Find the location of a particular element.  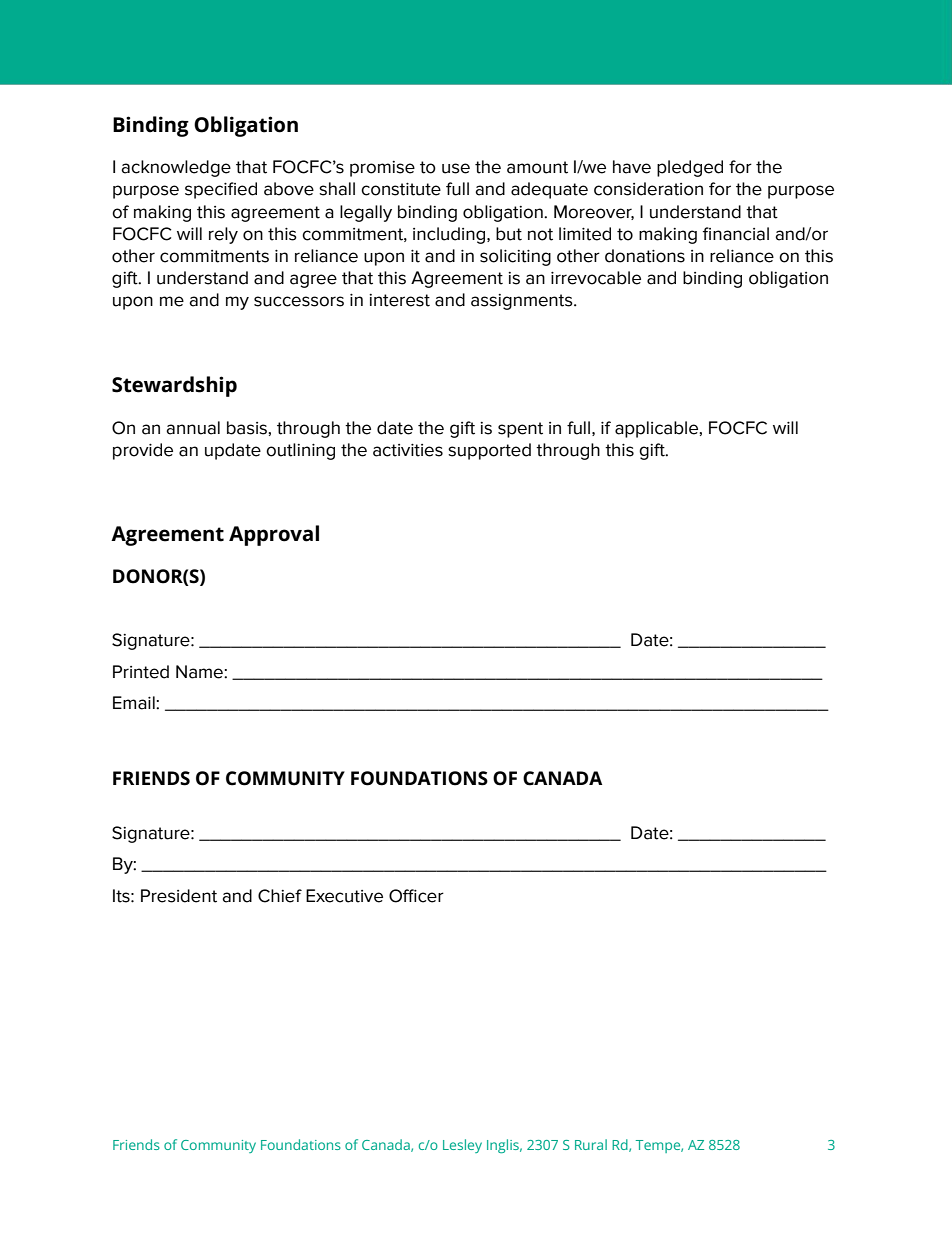

spent is located at coordinates (520, 430).
